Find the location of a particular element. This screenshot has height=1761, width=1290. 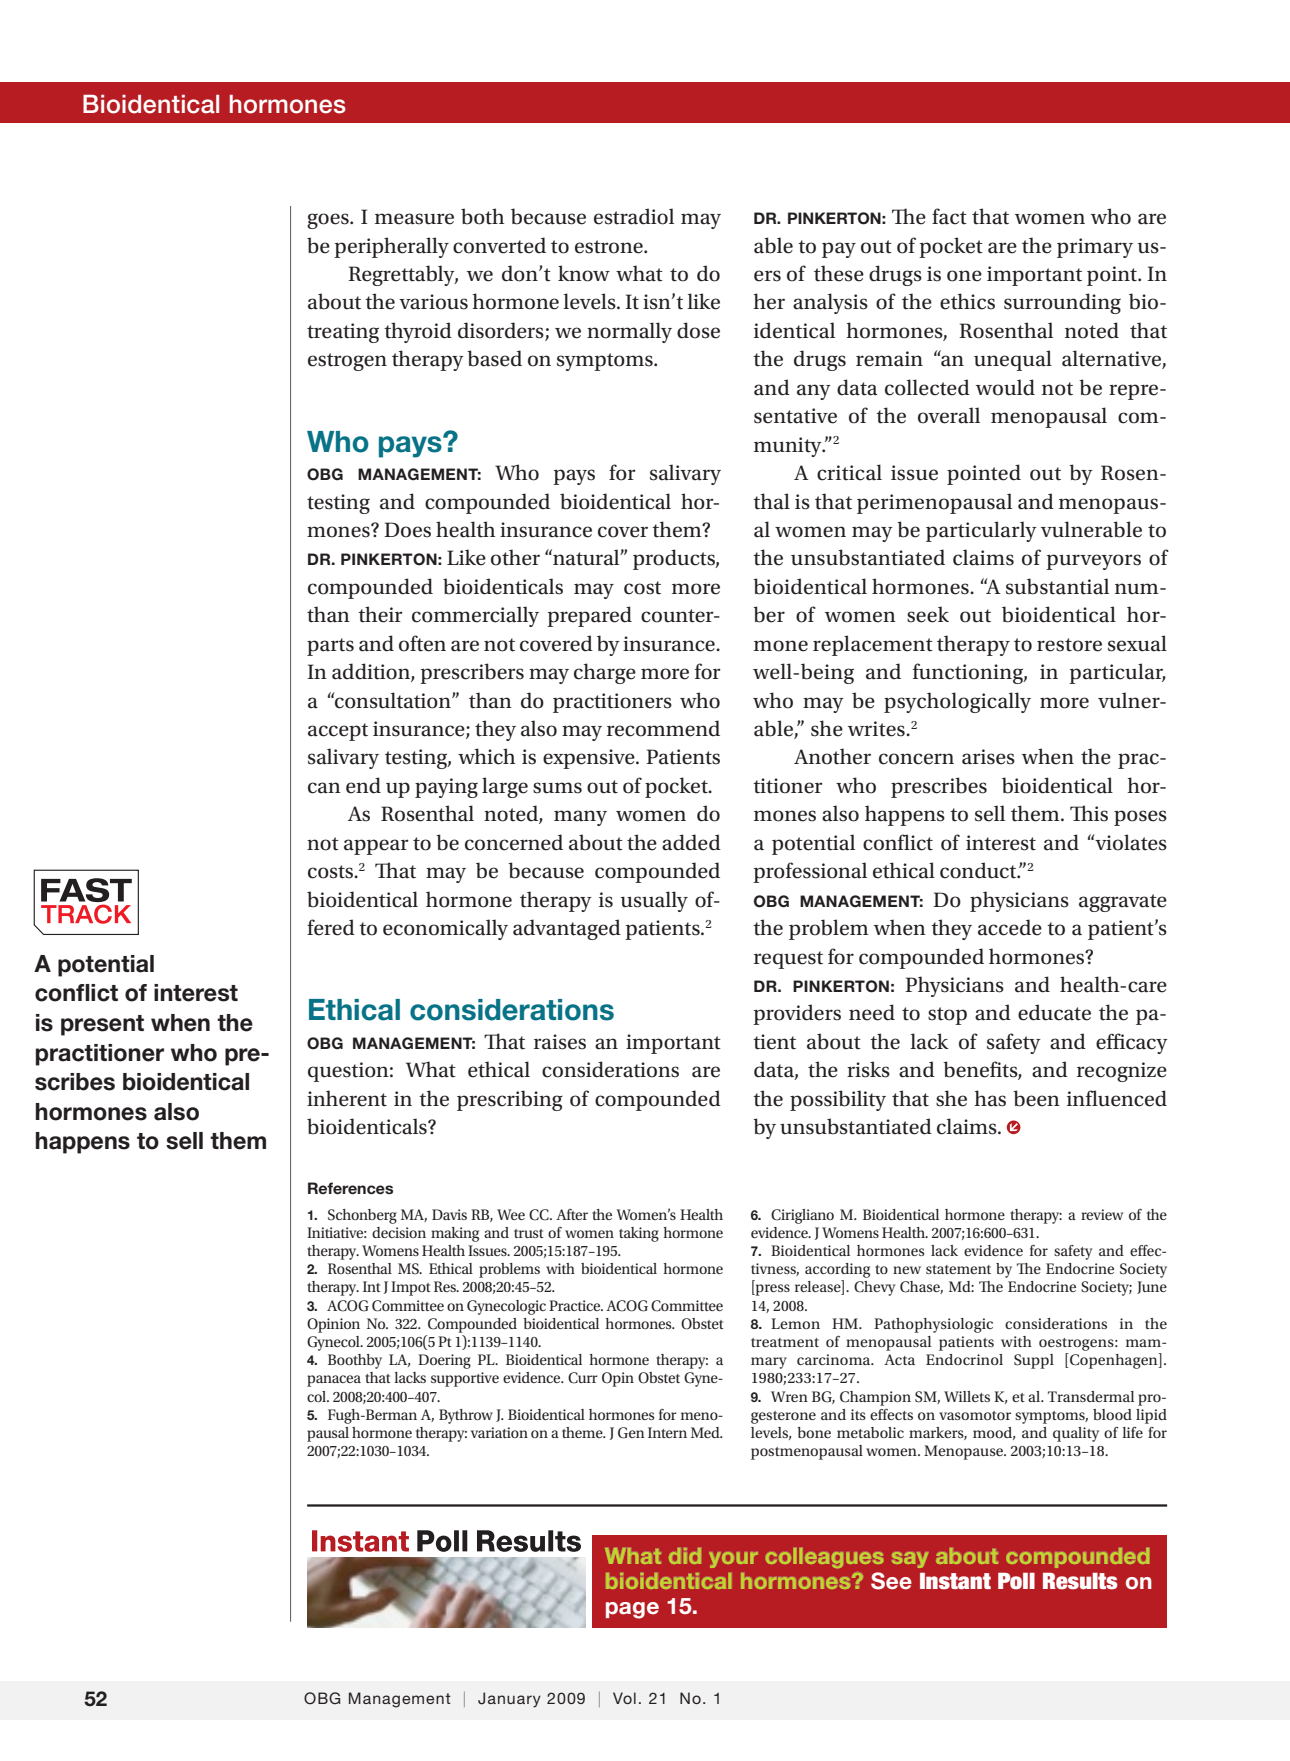

accede is located at coordinates (1010, 927).
